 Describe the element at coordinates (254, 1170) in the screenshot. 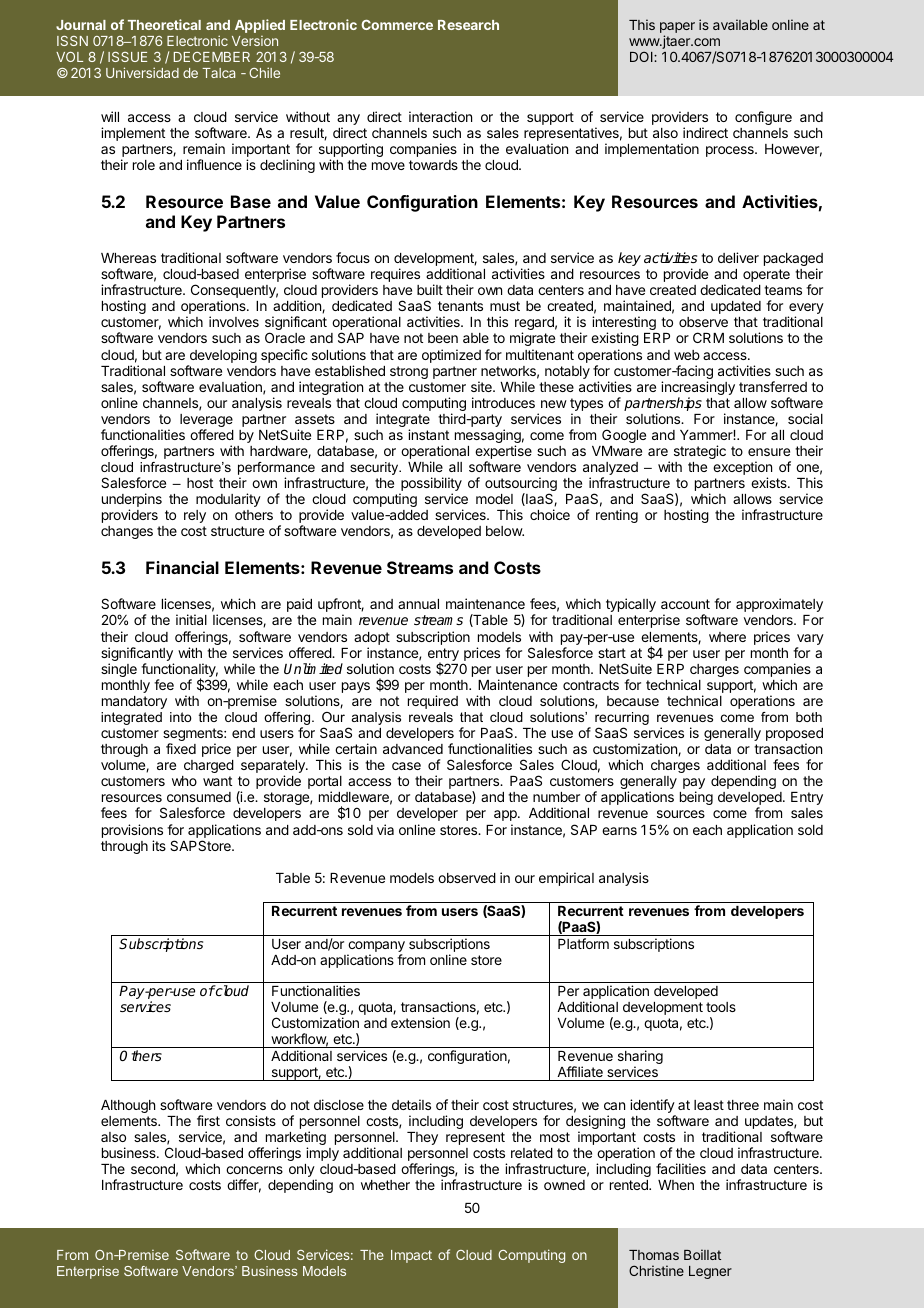

I see `concerns` at that location.
